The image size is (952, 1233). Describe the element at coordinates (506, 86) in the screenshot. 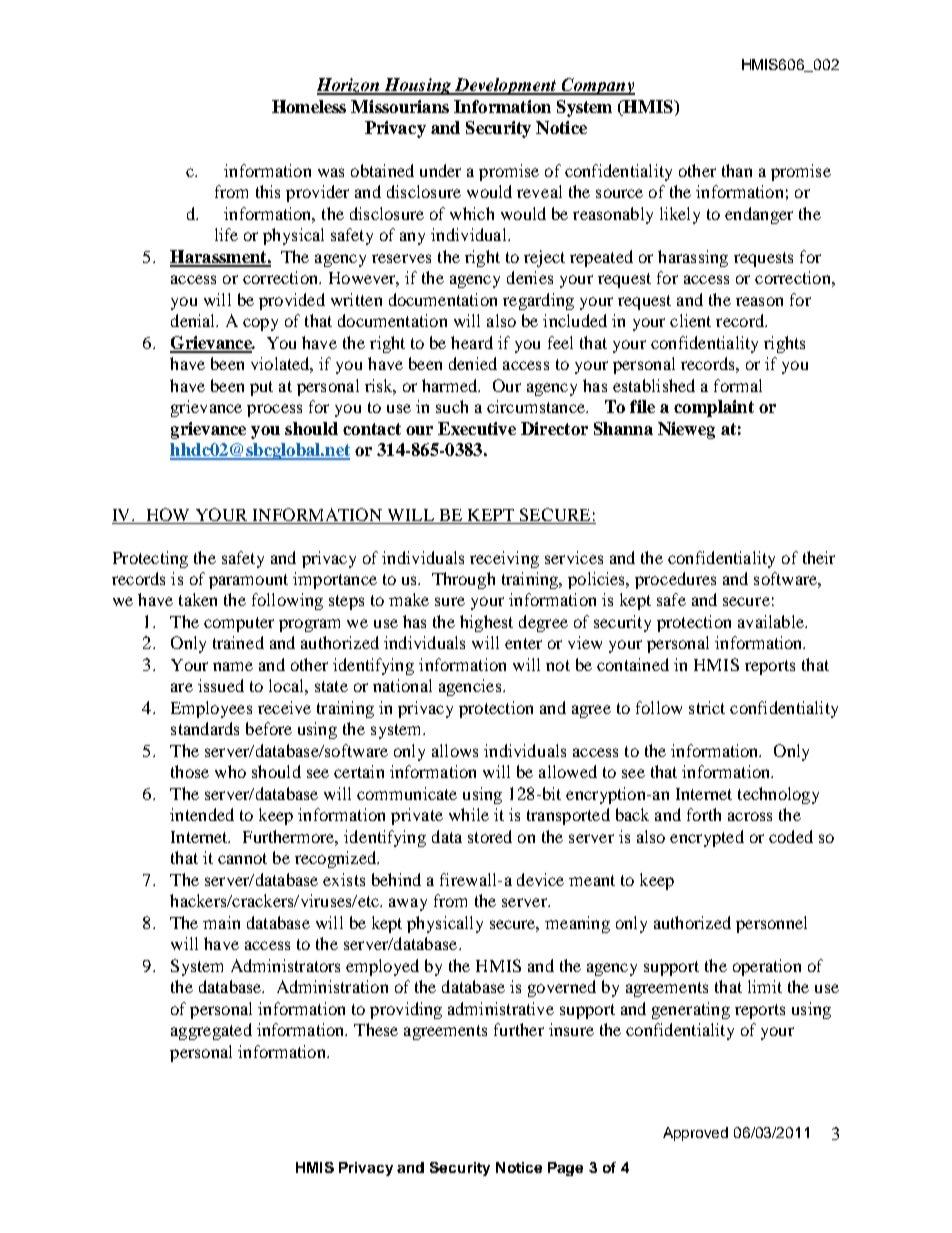

I see `Development` at that location.
